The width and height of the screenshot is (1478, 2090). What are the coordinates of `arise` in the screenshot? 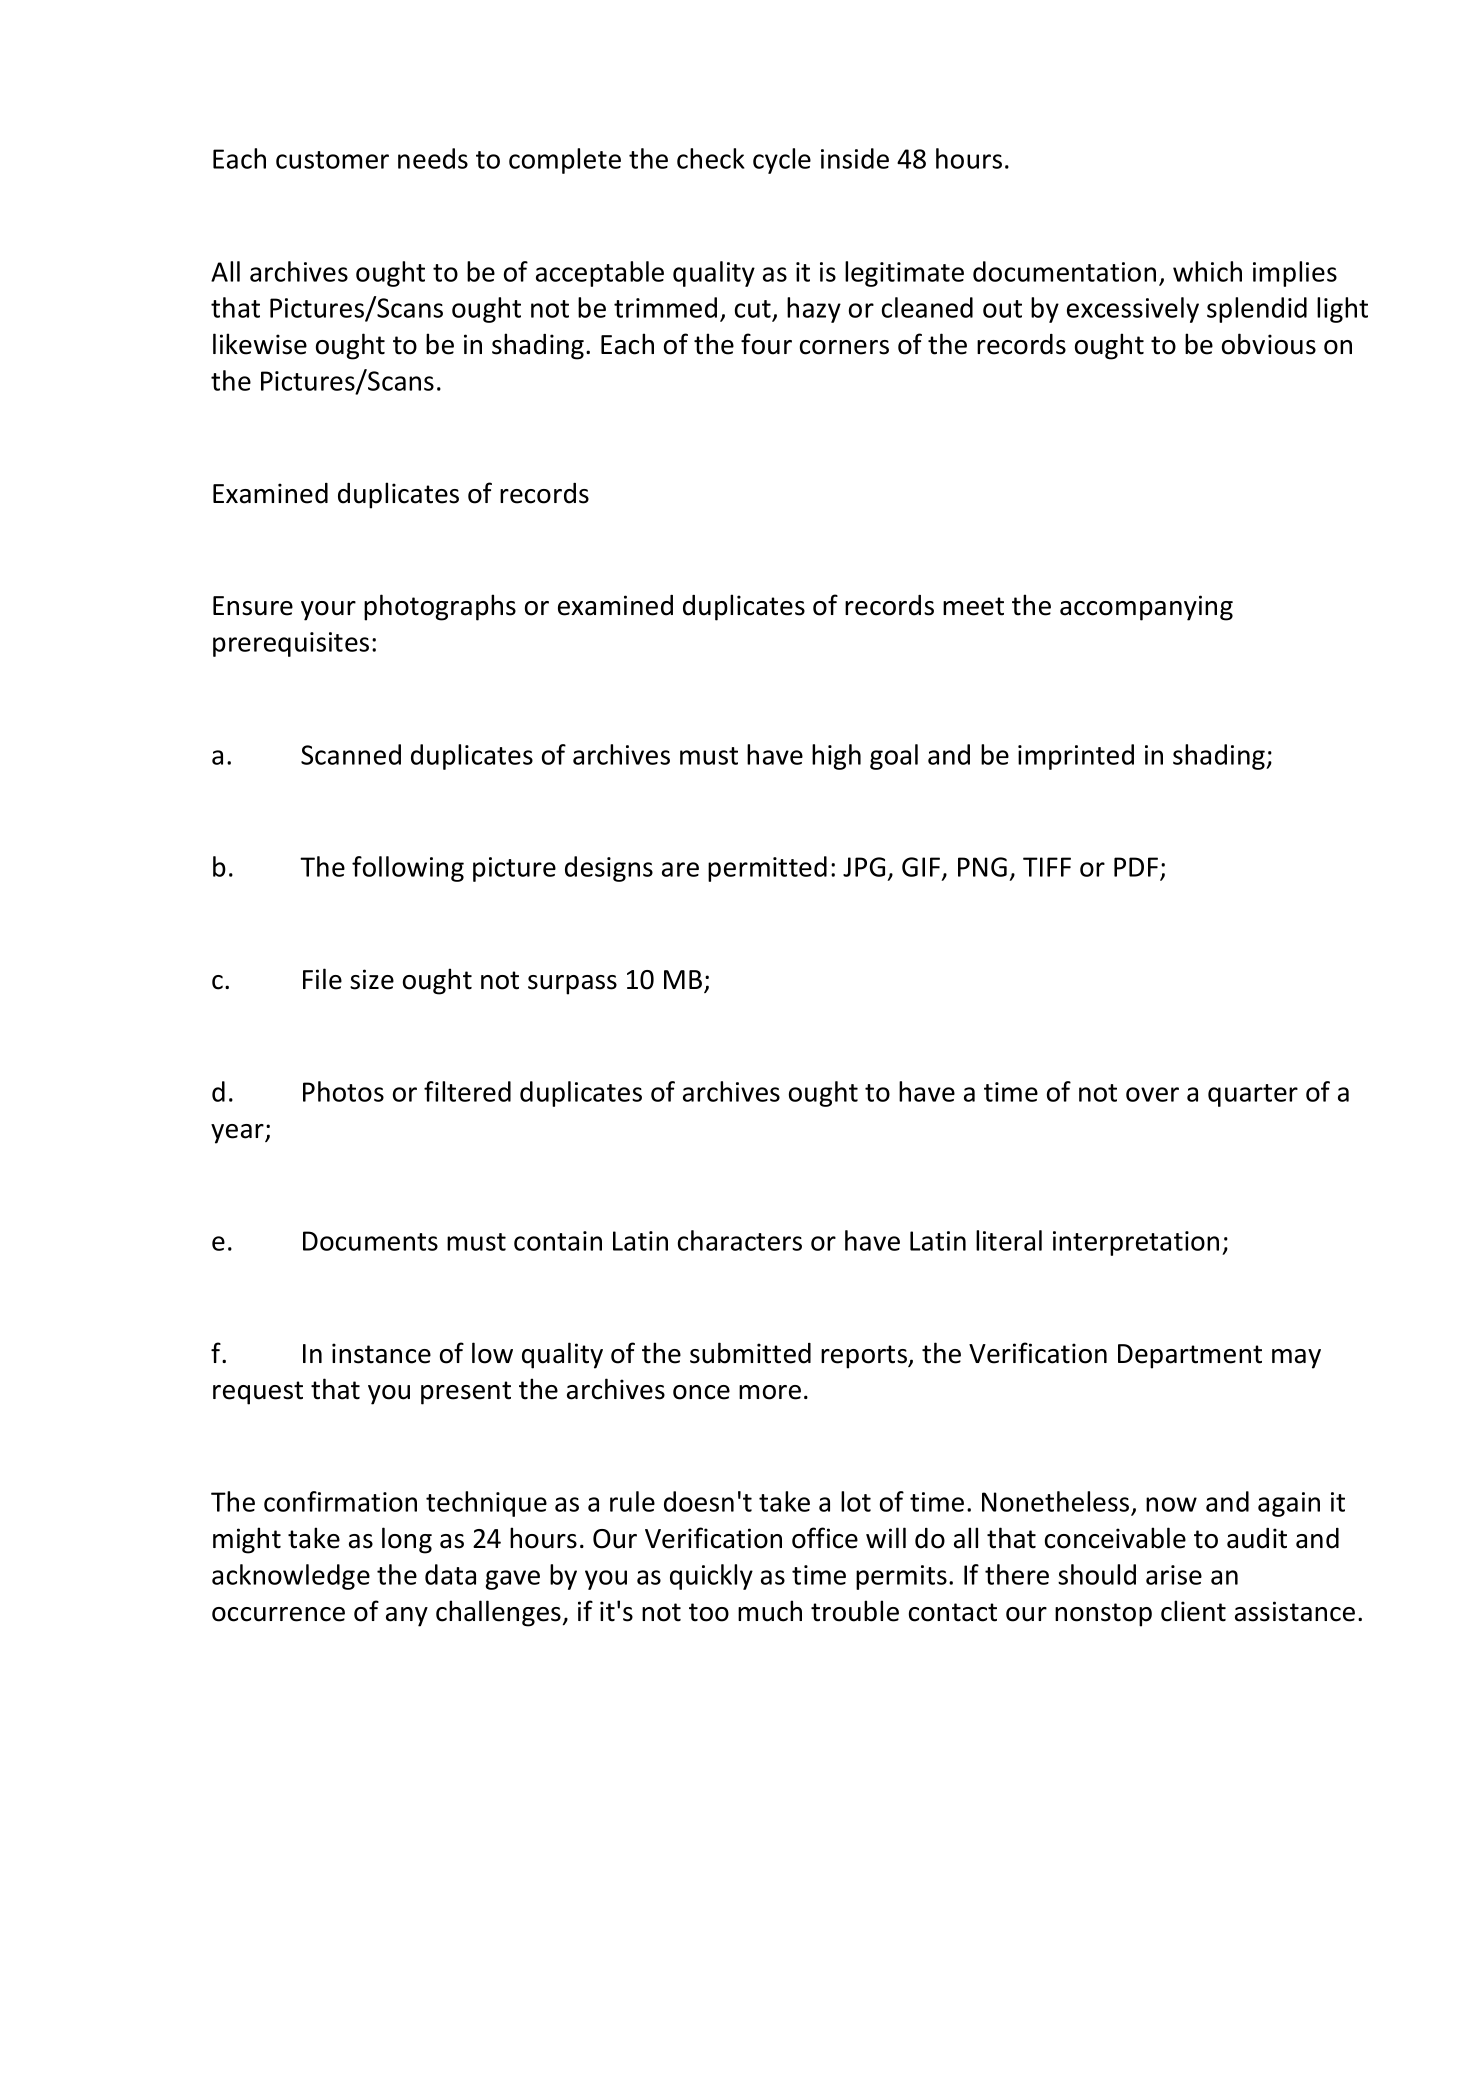 It's located at (1174, 1575).
